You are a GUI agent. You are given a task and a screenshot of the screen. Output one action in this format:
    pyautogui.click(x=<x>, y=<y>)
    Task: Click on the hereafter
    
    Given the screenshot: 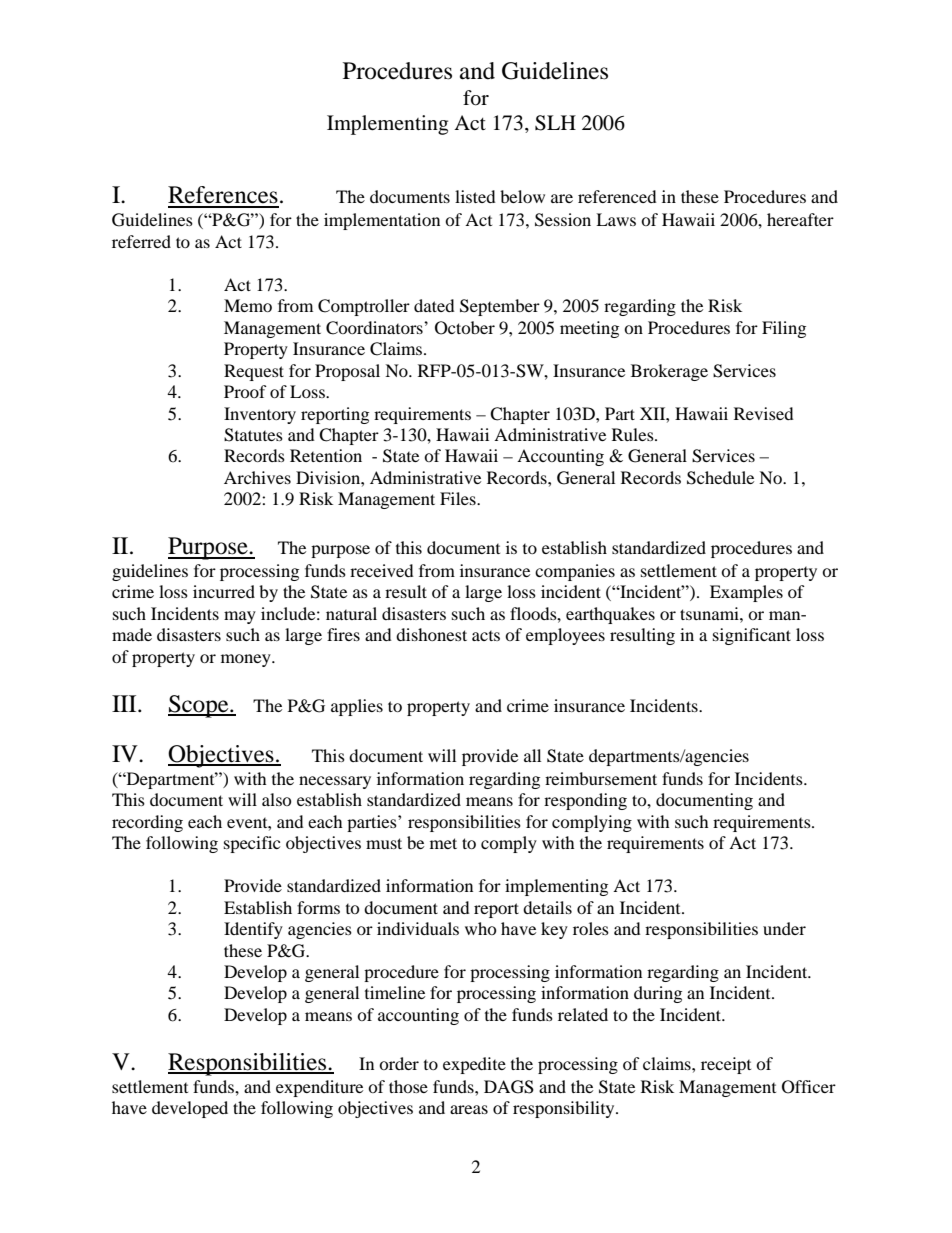 What is the action you would take?
    pyautogui.click(x=800, y=219)
